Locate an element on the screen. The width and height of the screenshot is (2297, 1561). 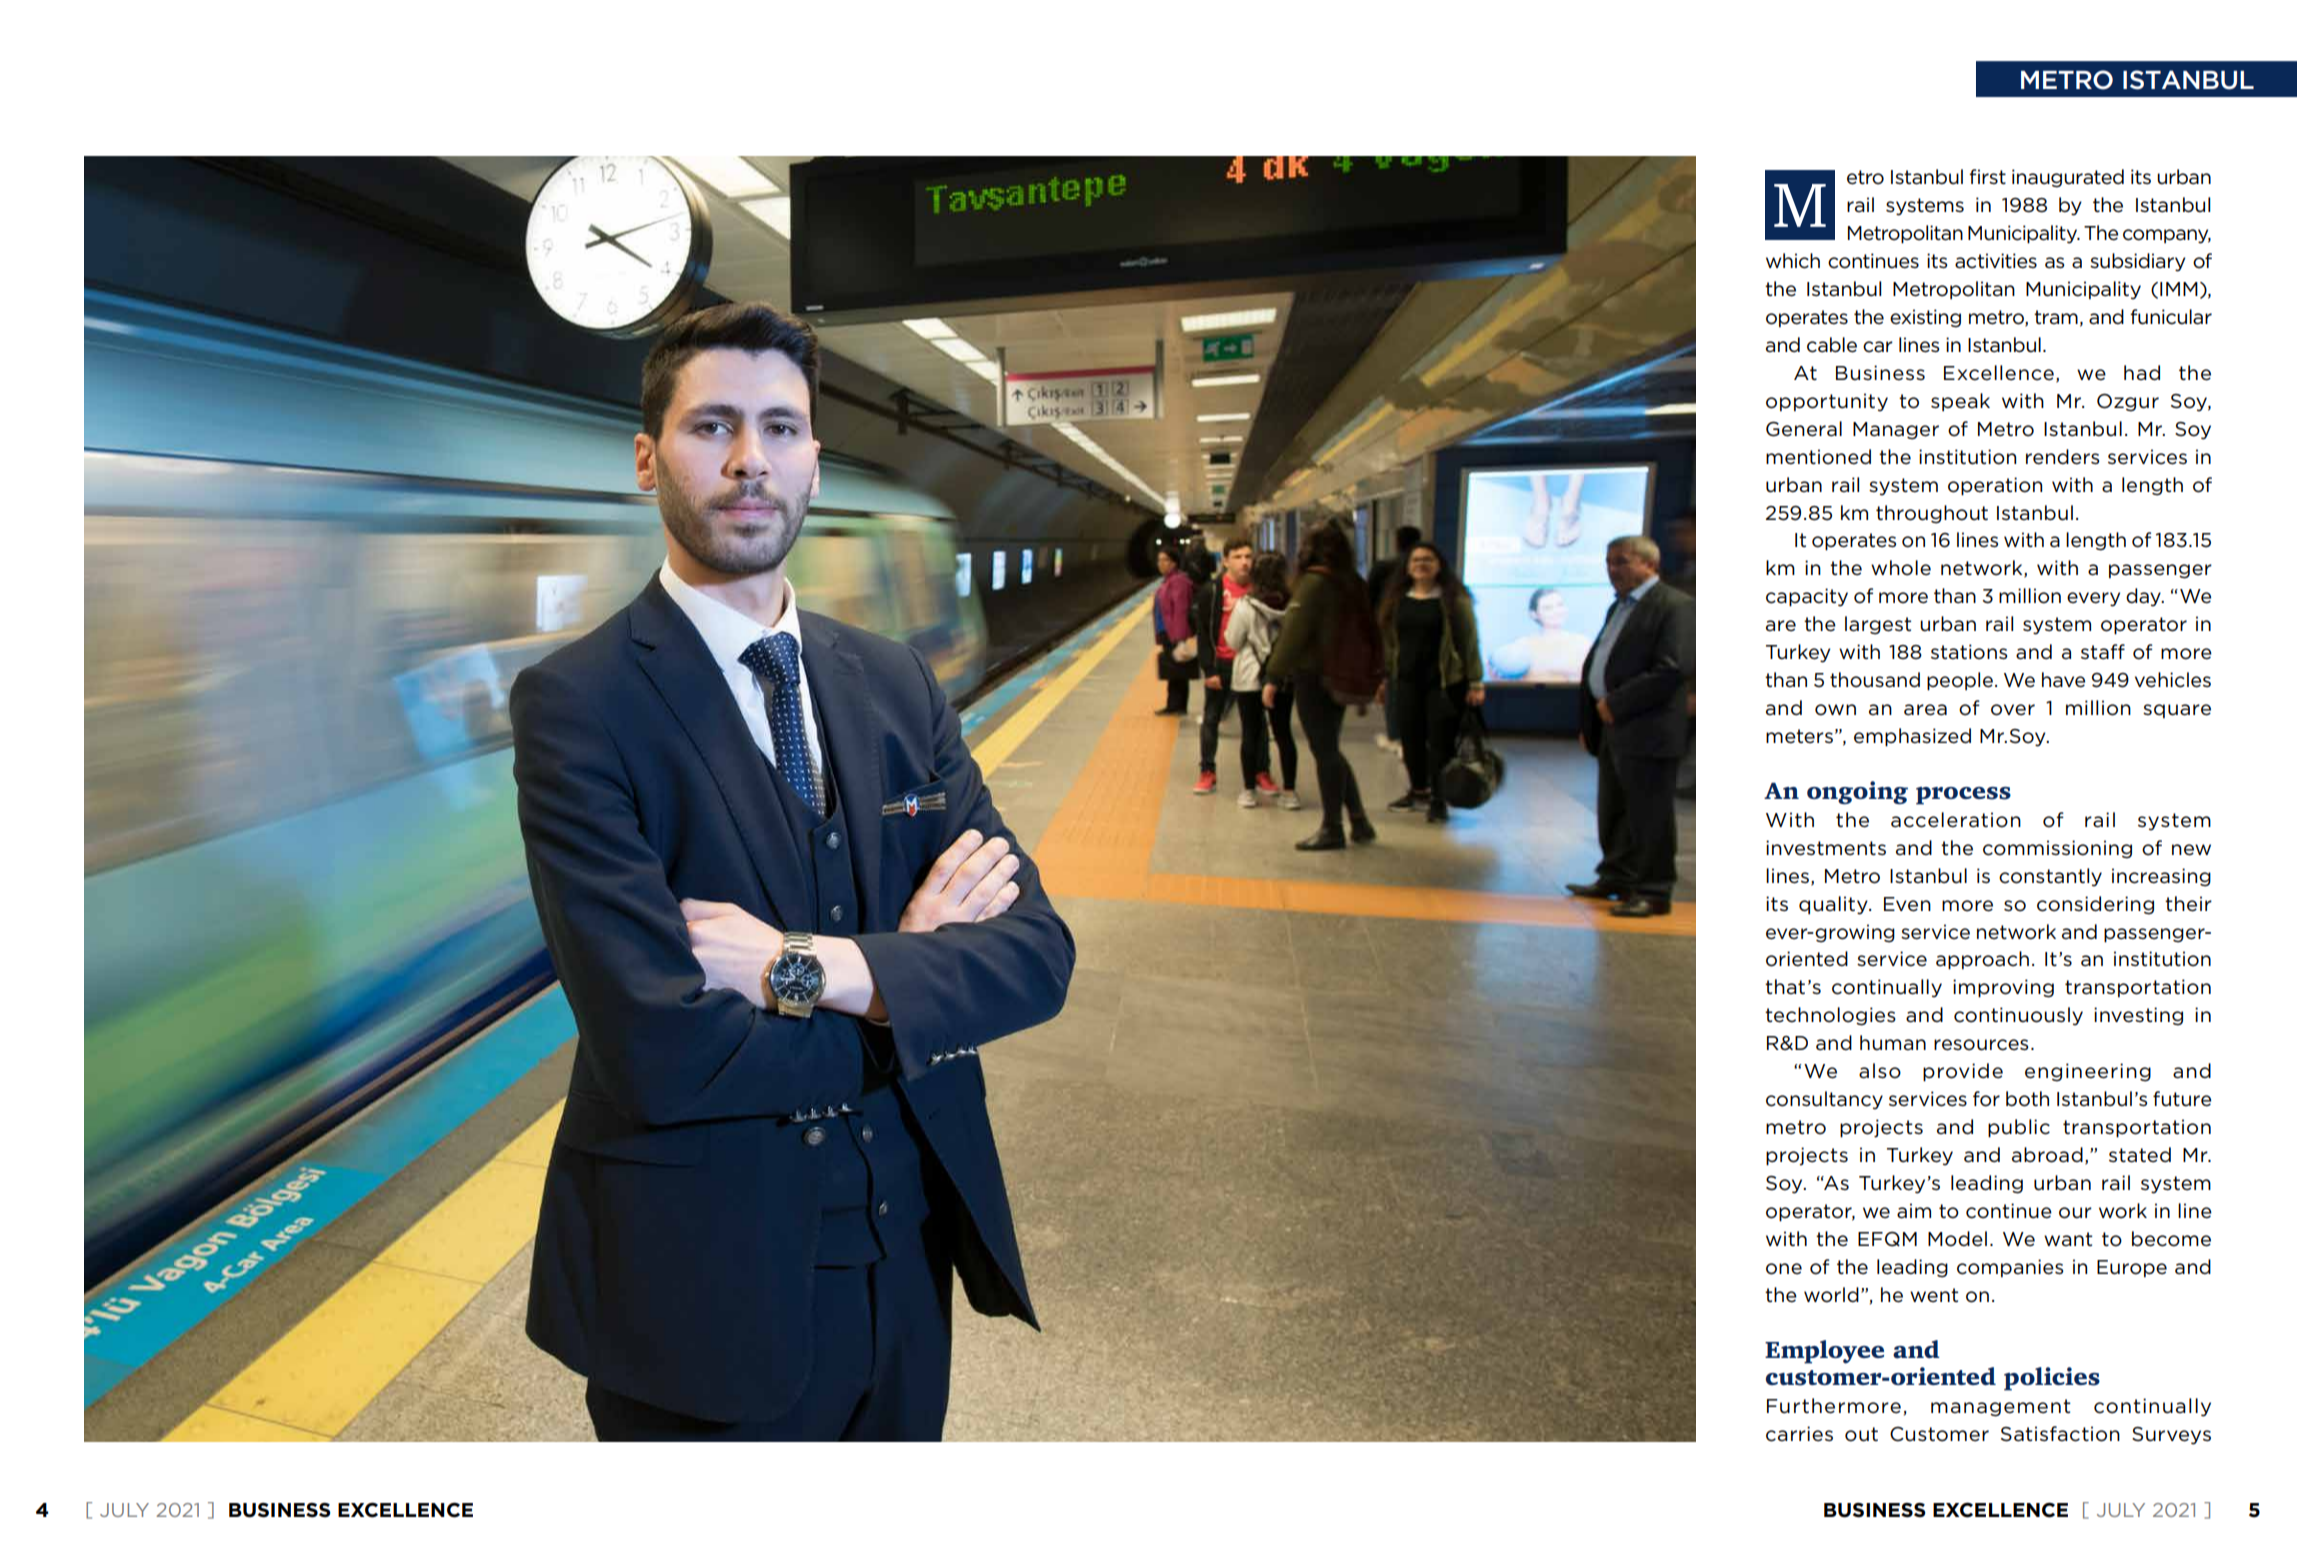
Employee is located at coordinates (1824, 1352).
